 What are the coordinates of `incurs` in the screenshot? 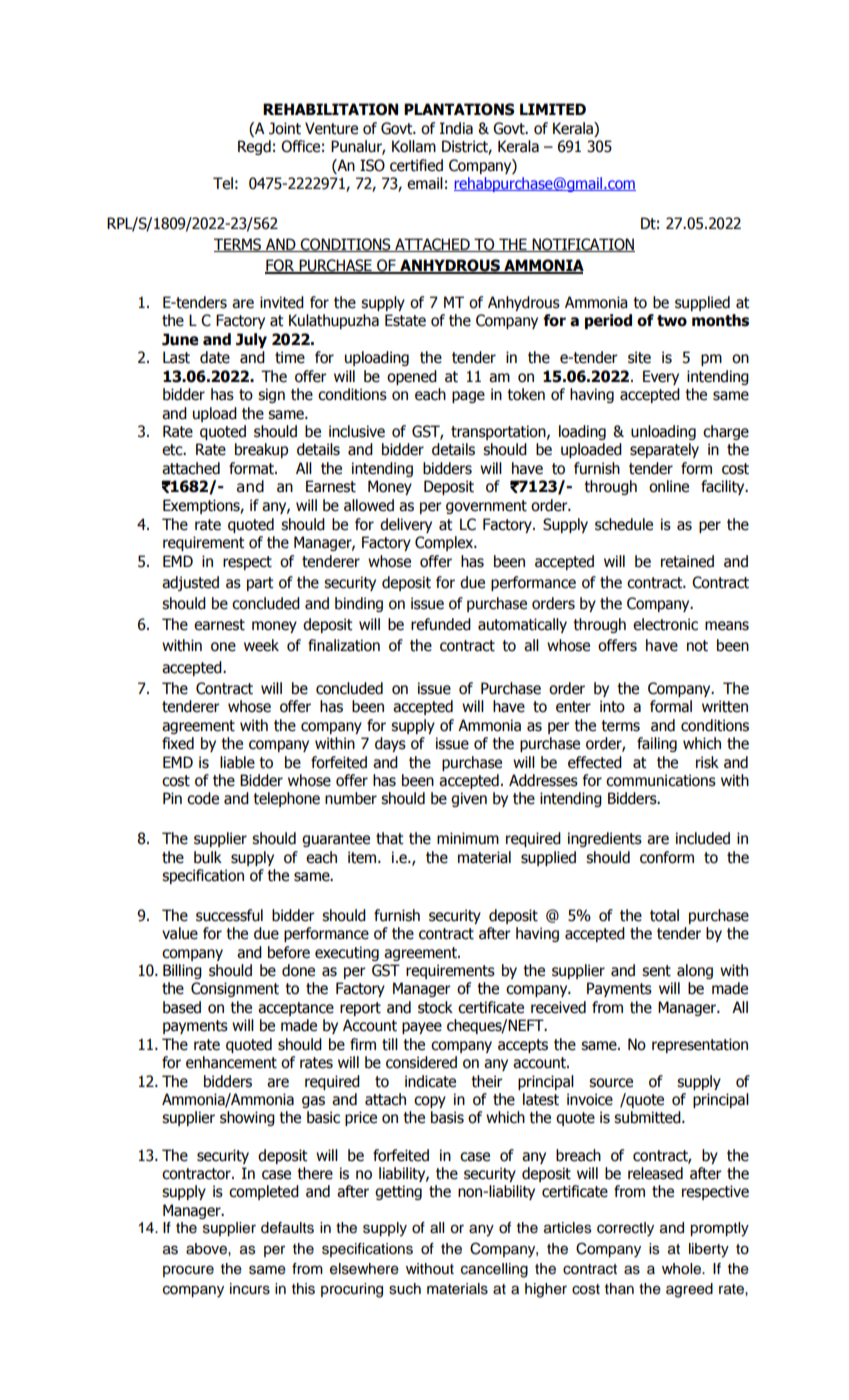 It's located at (250, 1289).
